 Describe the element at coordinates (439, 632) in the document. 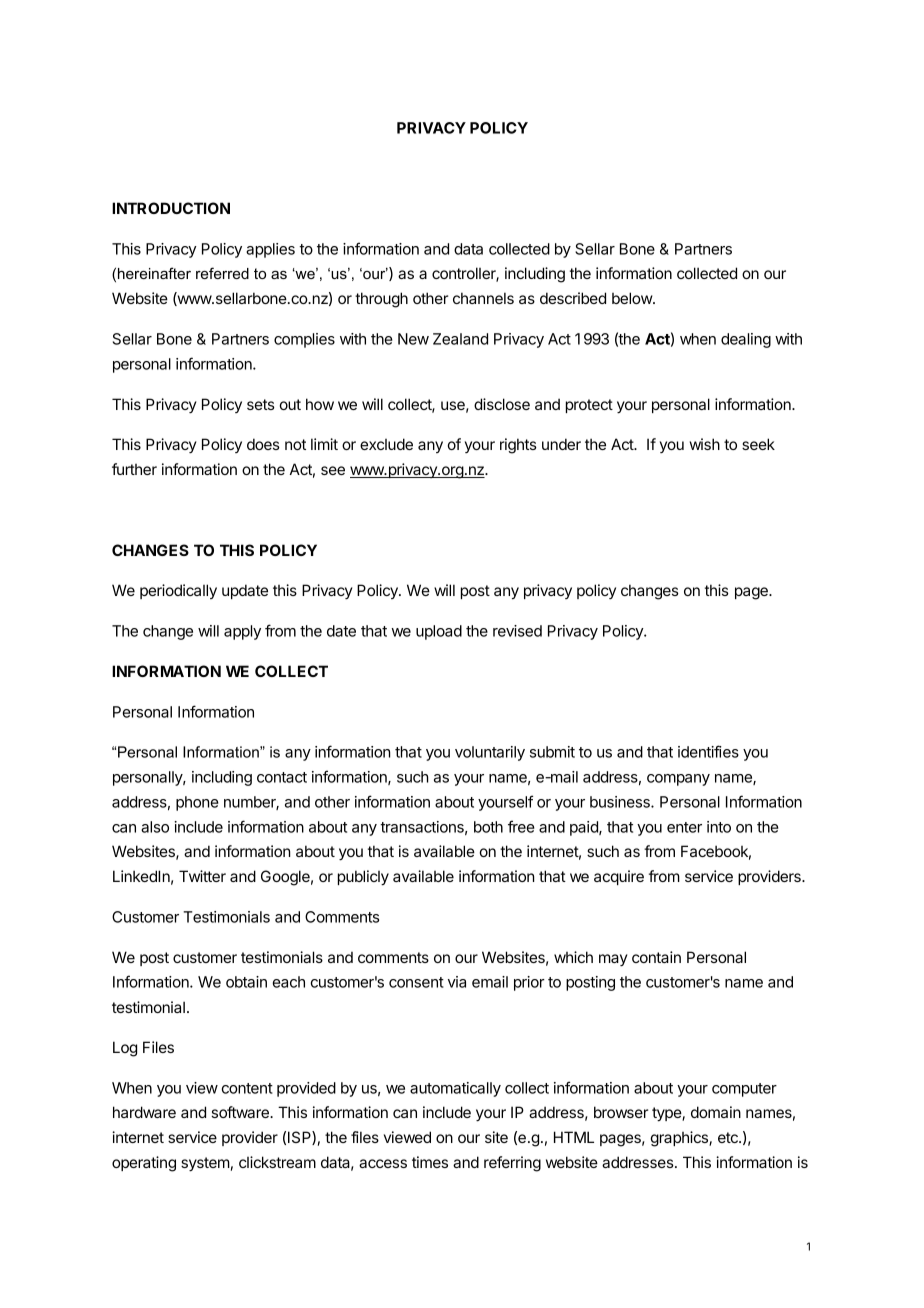

I see `upload` at that location.
